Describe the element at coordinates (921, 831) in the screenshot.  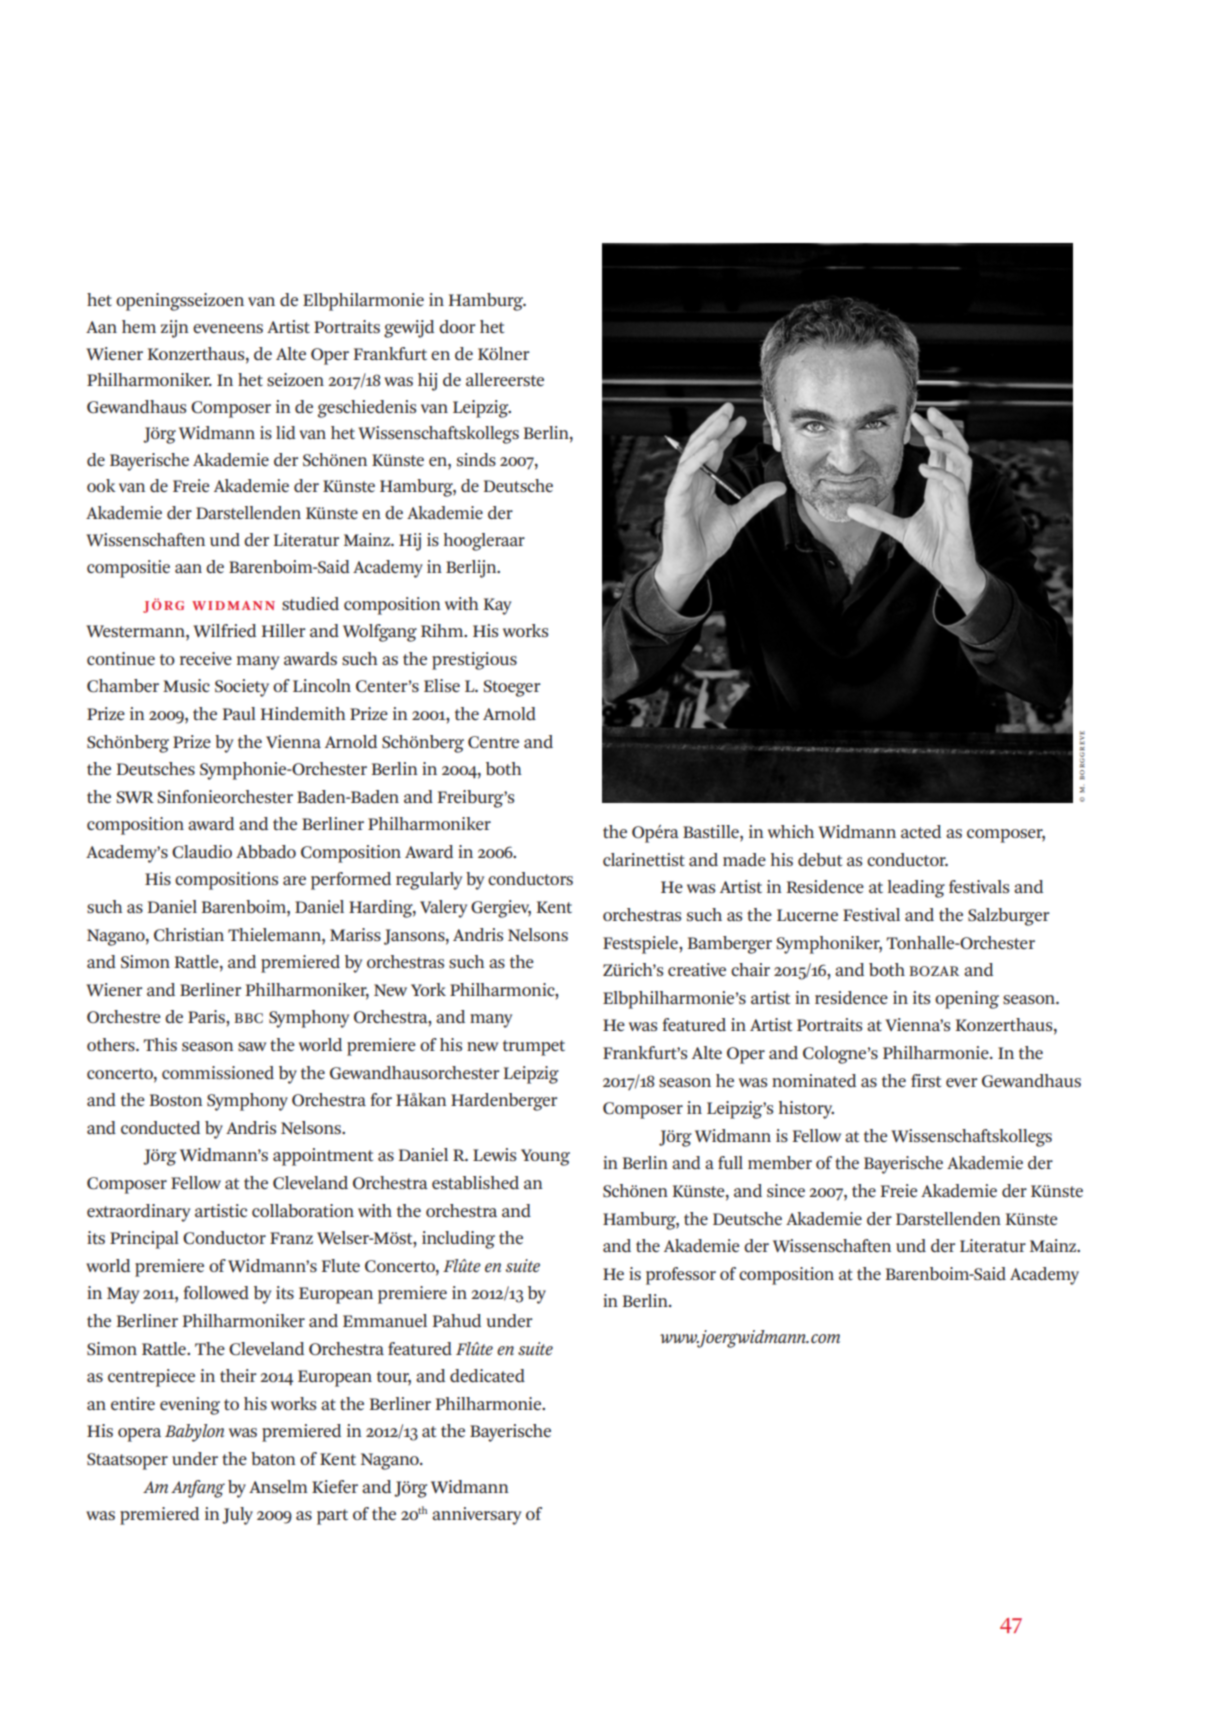
I see `acted` at that location.
